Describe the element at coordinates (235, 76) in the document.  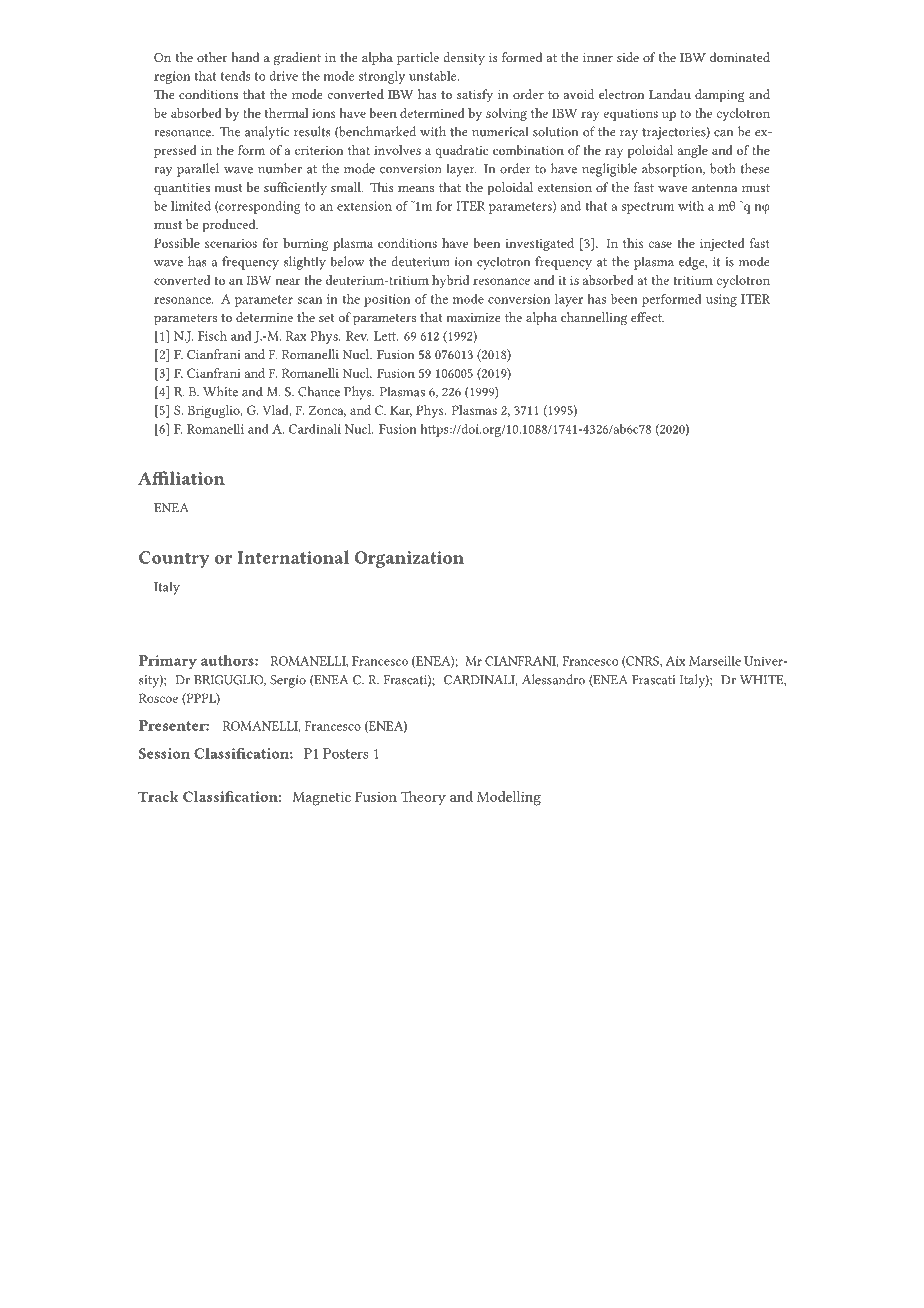
I see `tends` at that location.
